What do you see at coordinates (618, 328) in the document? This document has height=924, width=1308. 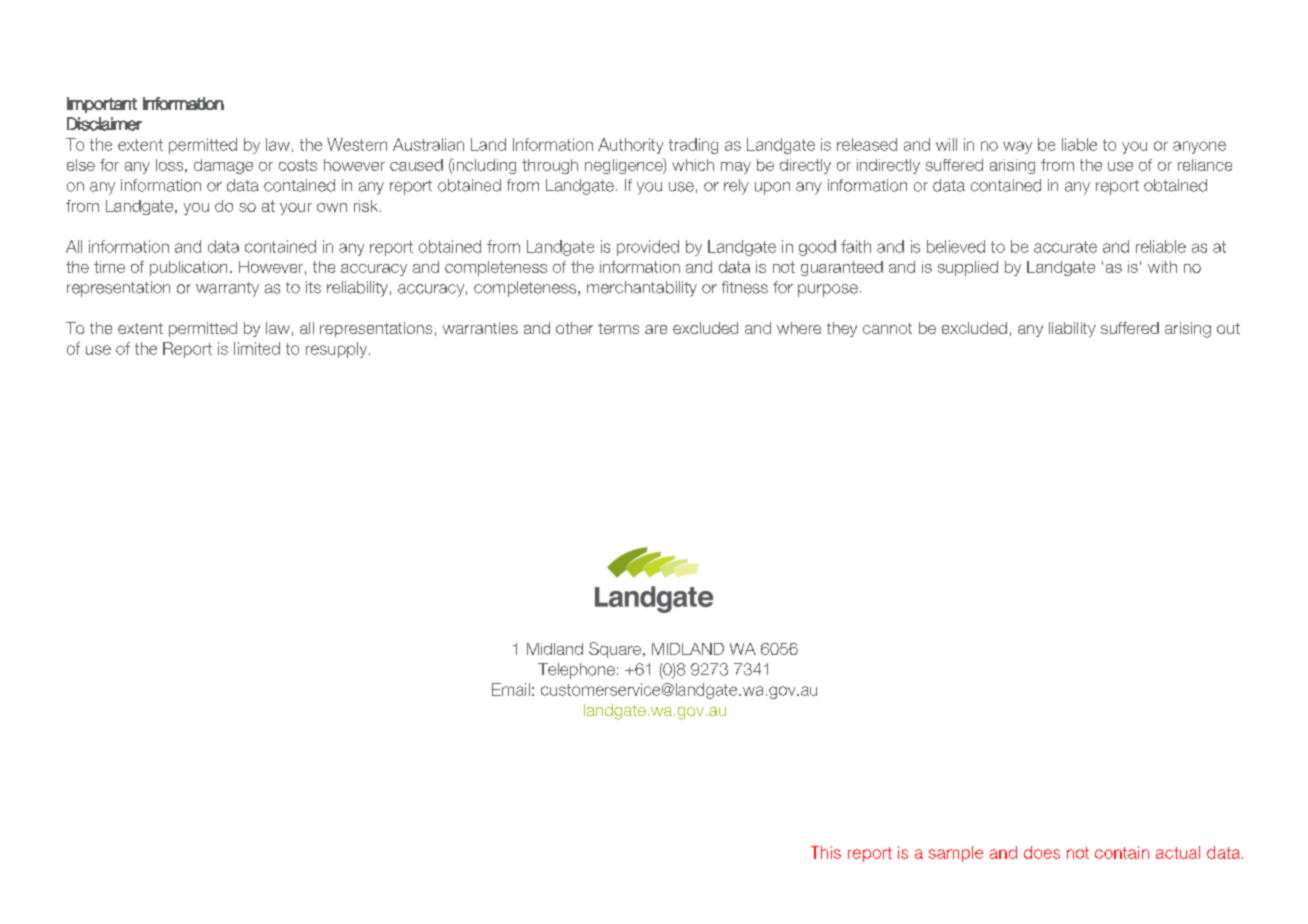 I see `terms` at bounding box center [618, 328].
